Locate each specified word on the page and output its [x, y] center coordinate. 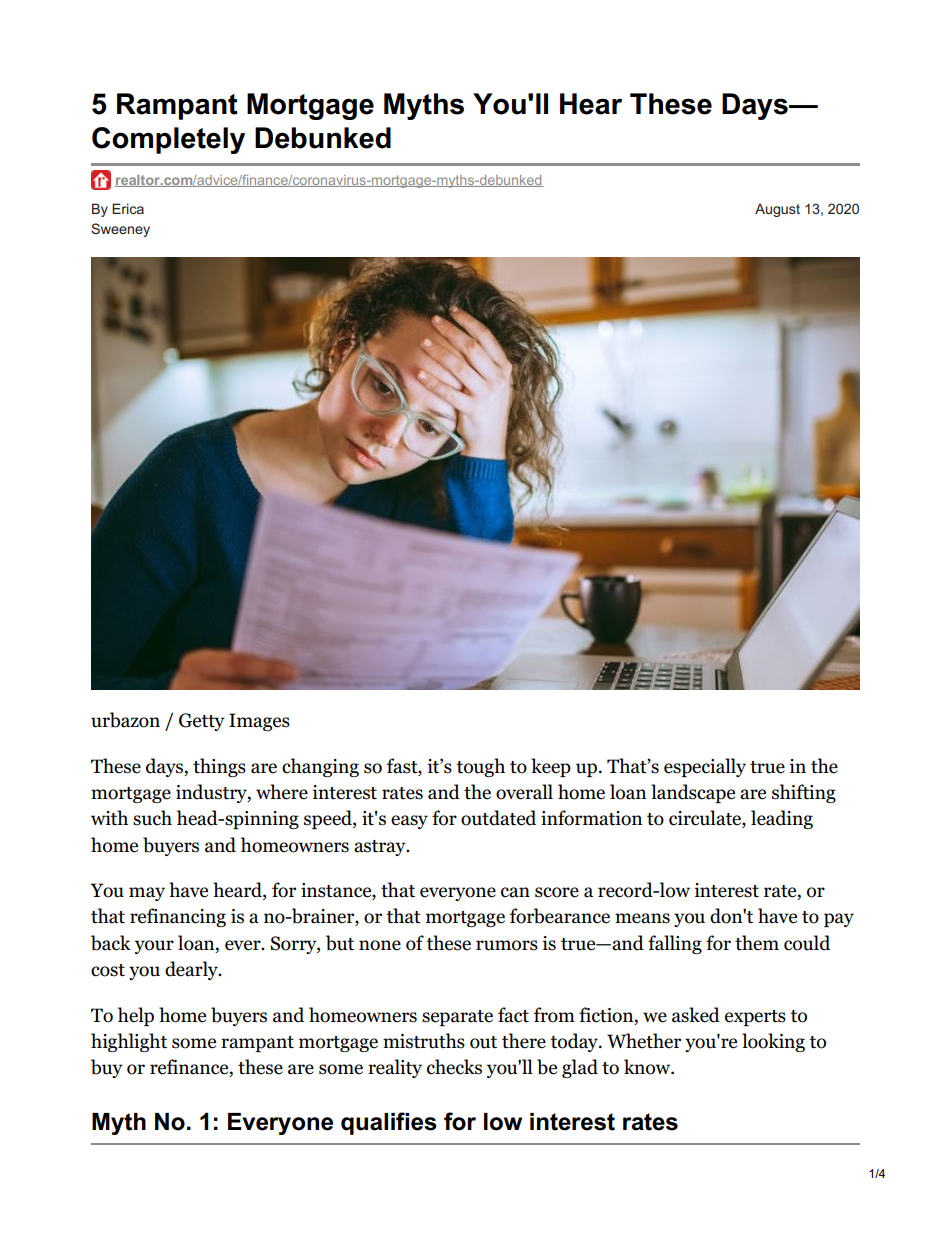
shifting [804, 793]
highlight [129, 1042]
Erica [128, 208]
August [777, 210]
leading [782, 819]
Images [259, 722]
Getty [202, 722]
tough [480, 767]
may [147, 894]
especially [705, 767]
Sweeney [120, 230]
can [515, 892]
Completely [168, 140]
